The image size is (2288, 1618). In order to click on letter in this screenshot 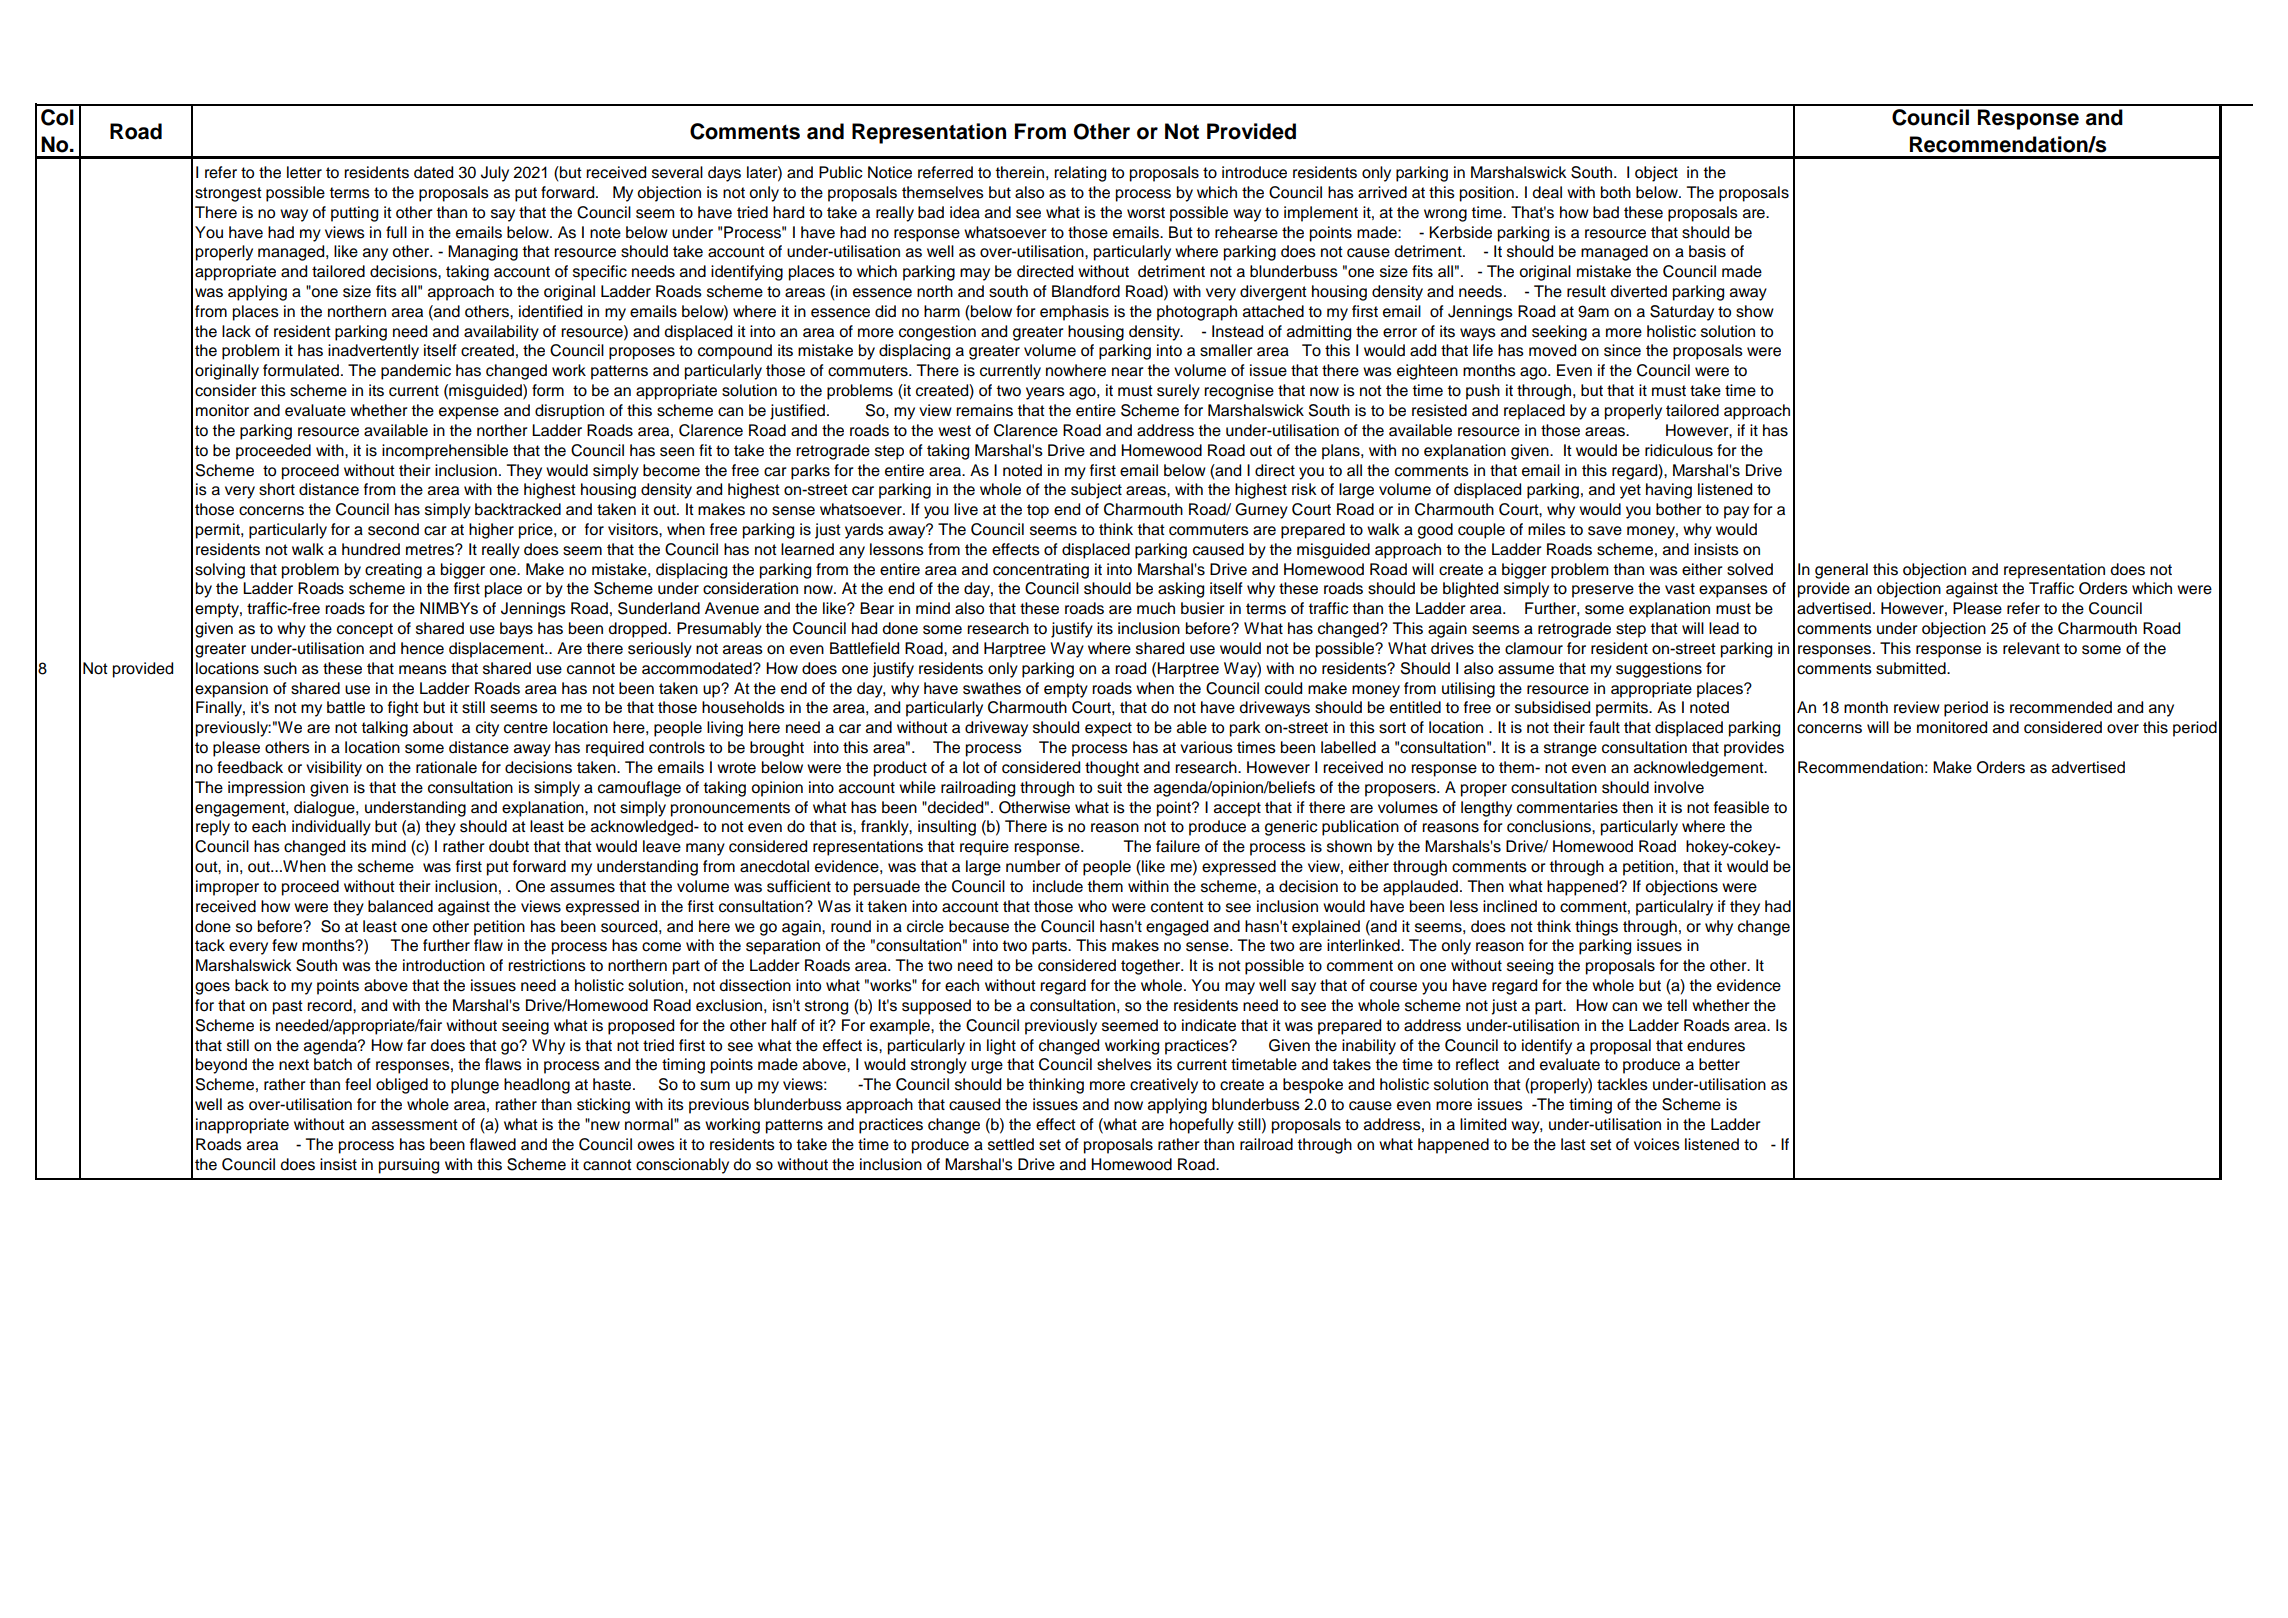, I will do `click(304, 172)`.
